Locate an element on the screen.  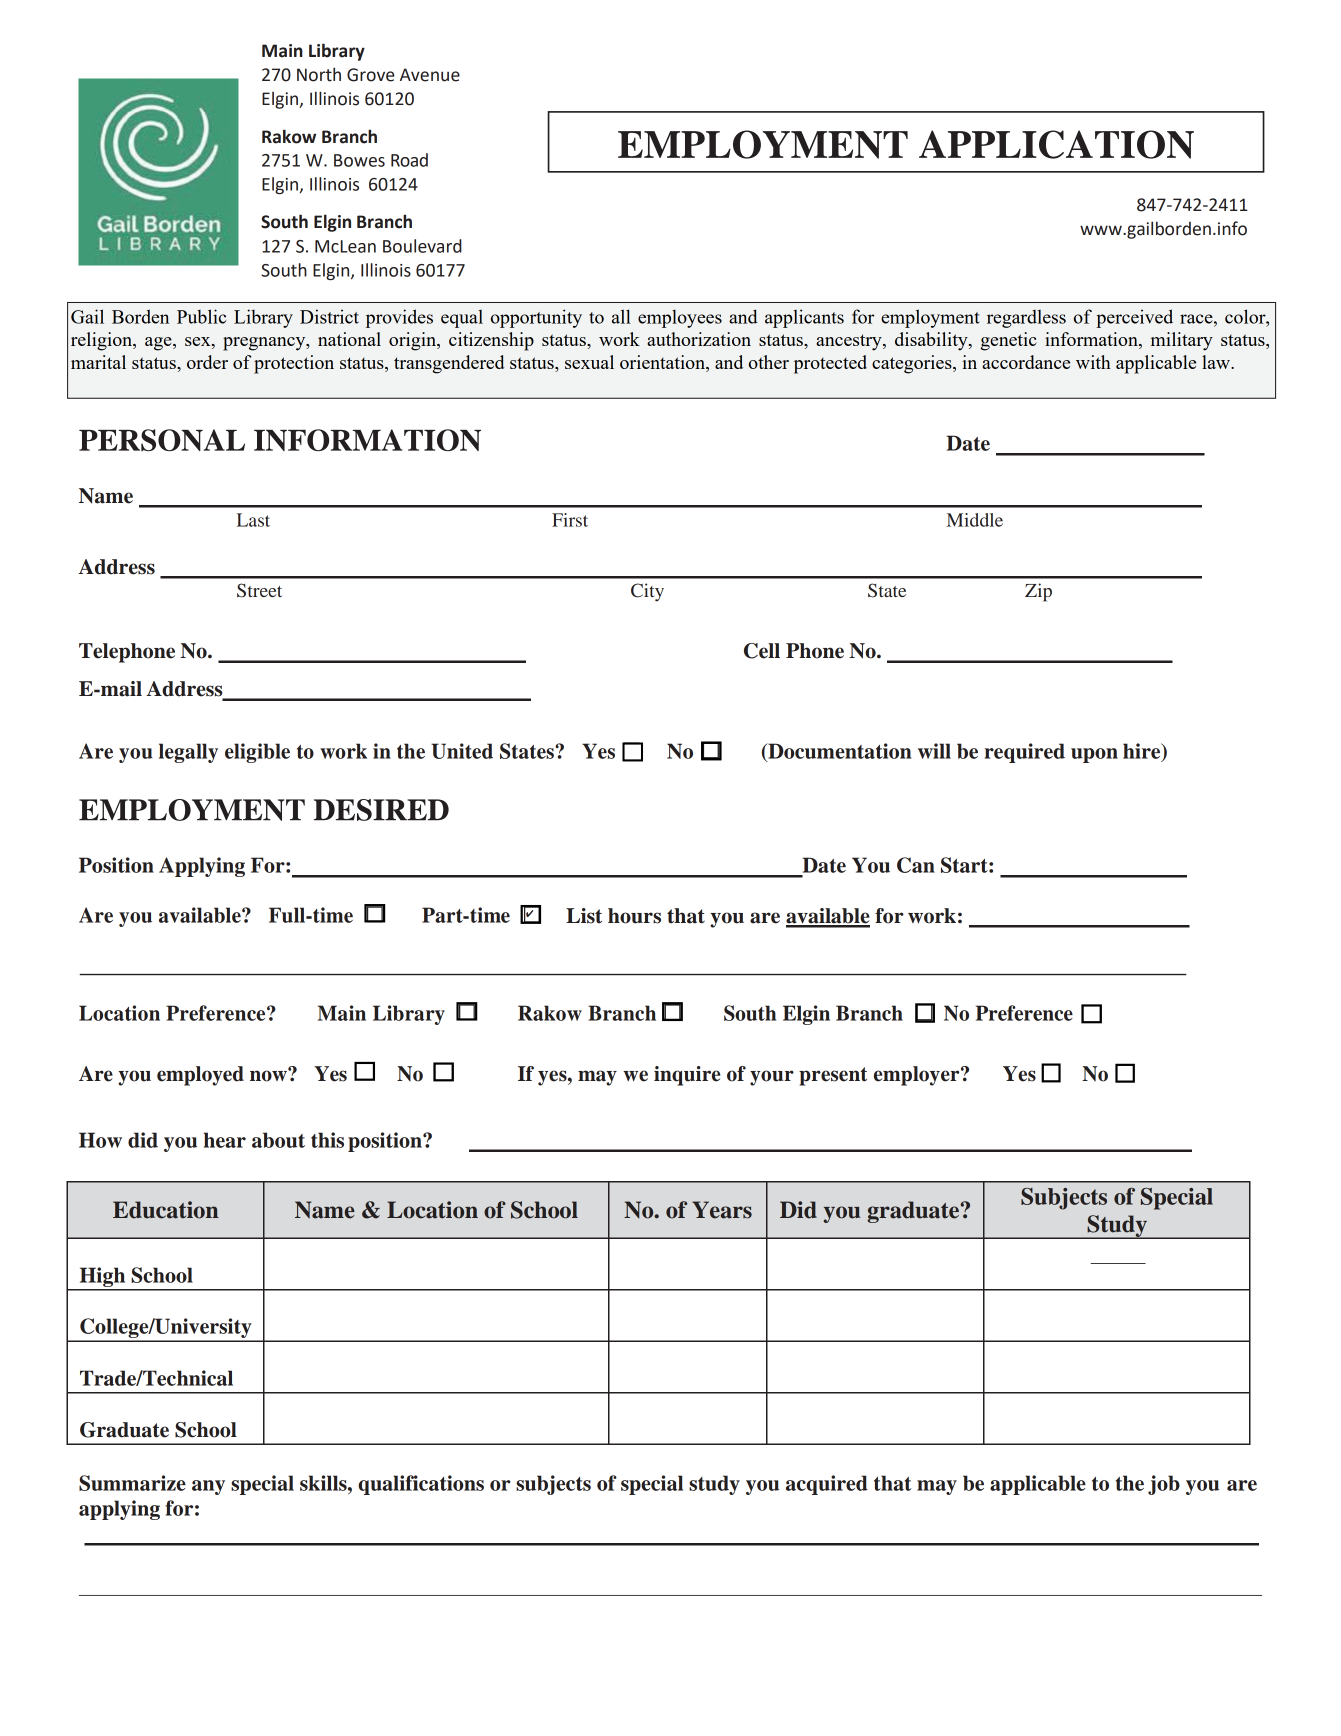
now is located at coordinates (269, 1075).
